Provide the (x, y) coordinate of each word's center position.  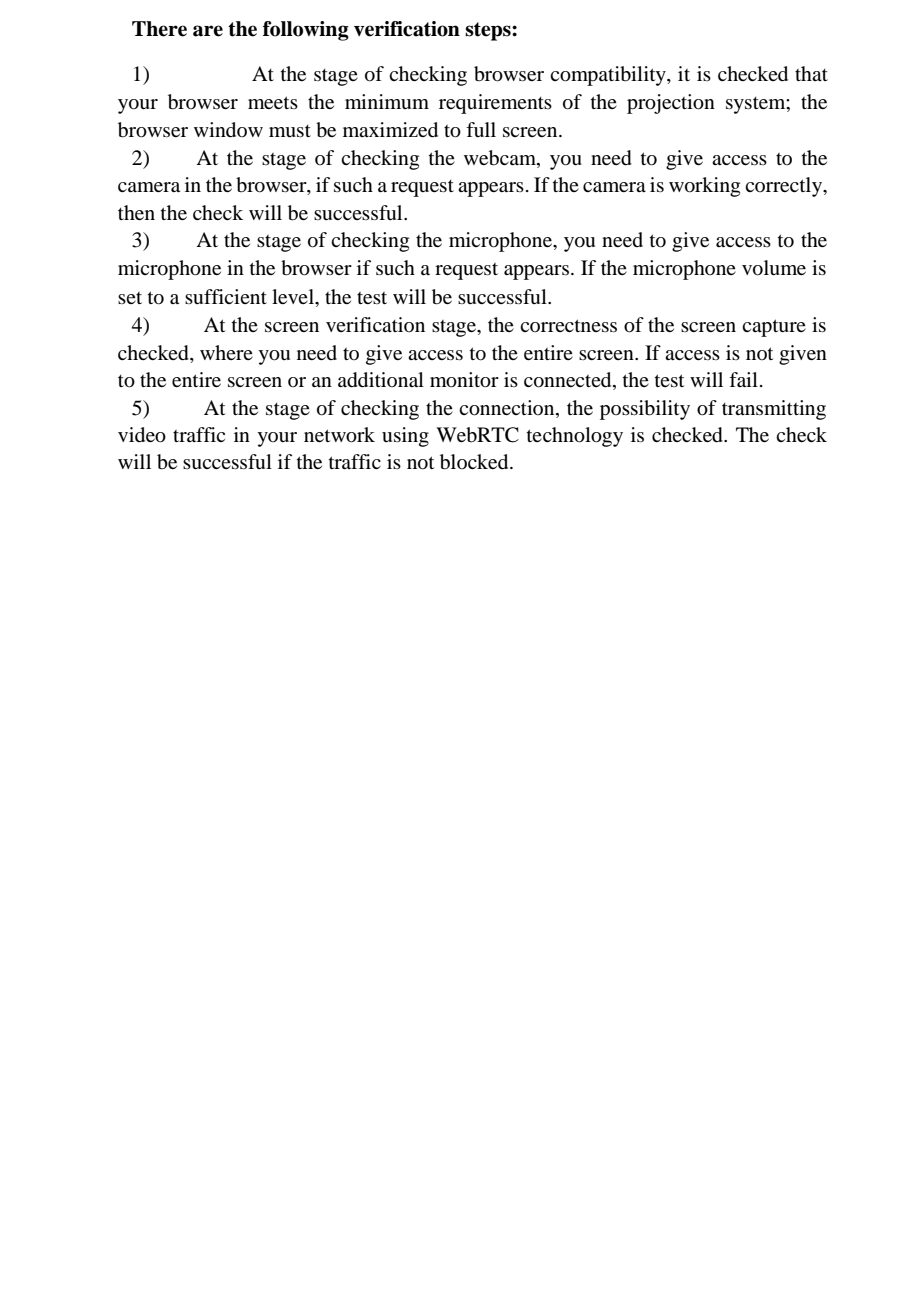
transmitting (774, 410)
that (811, 73)
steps (489, 31)
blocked (475, 462)
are (208, 31)
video (142, 435)
